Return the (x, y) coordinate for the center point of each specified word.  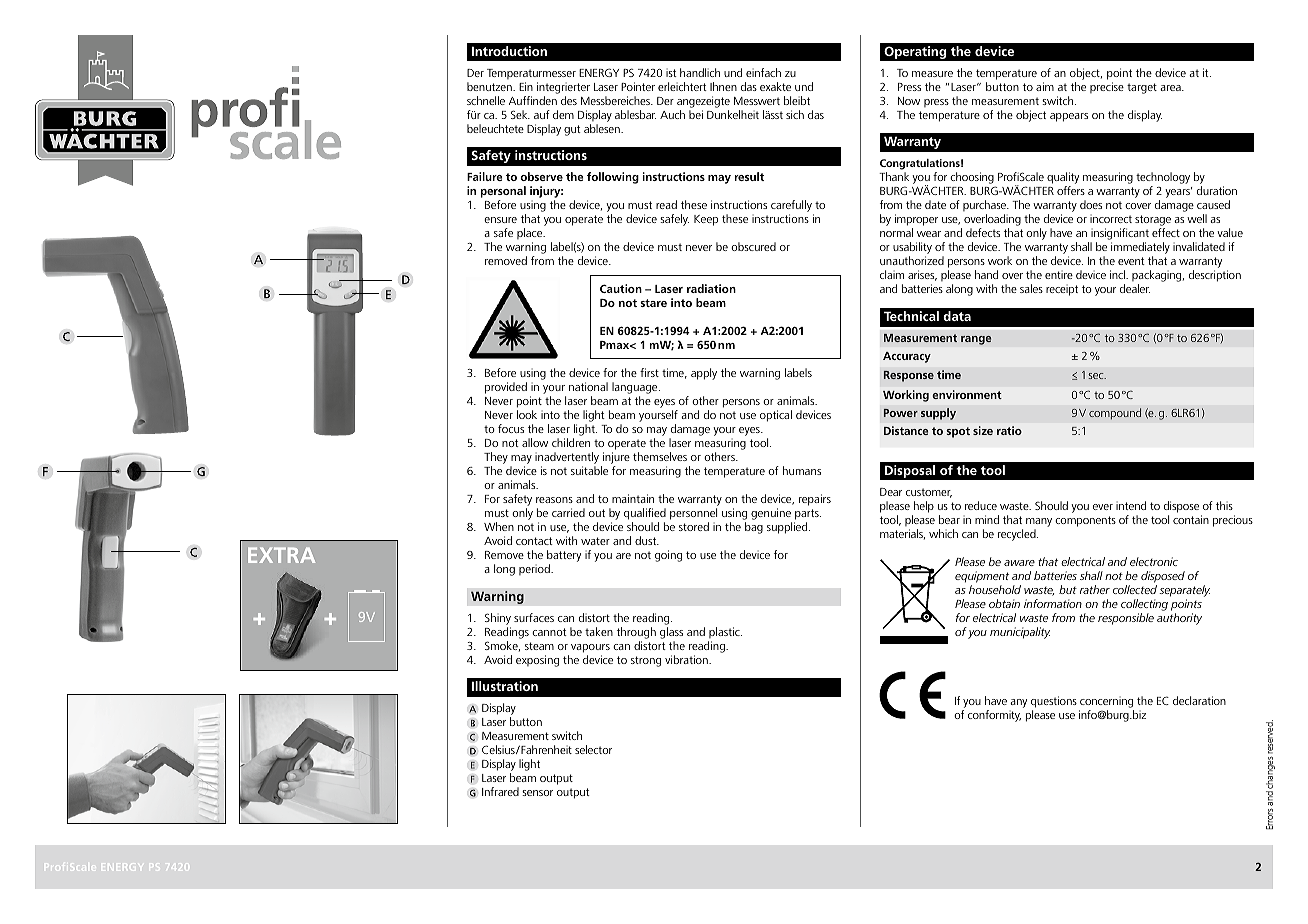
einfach (763, 72)
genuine (771, 514)
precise (1107, 87)
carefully (792, 207)
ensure (500, 220)
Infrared (500, 791)
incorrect (1111, 218)
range (976, 340)
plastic (725, 632)
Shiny (498, 619)
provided (506, 388)
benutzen (490, 86)
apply (704, 374)
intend (1131, 505)
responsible (1126, 619)
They (496, 458)
